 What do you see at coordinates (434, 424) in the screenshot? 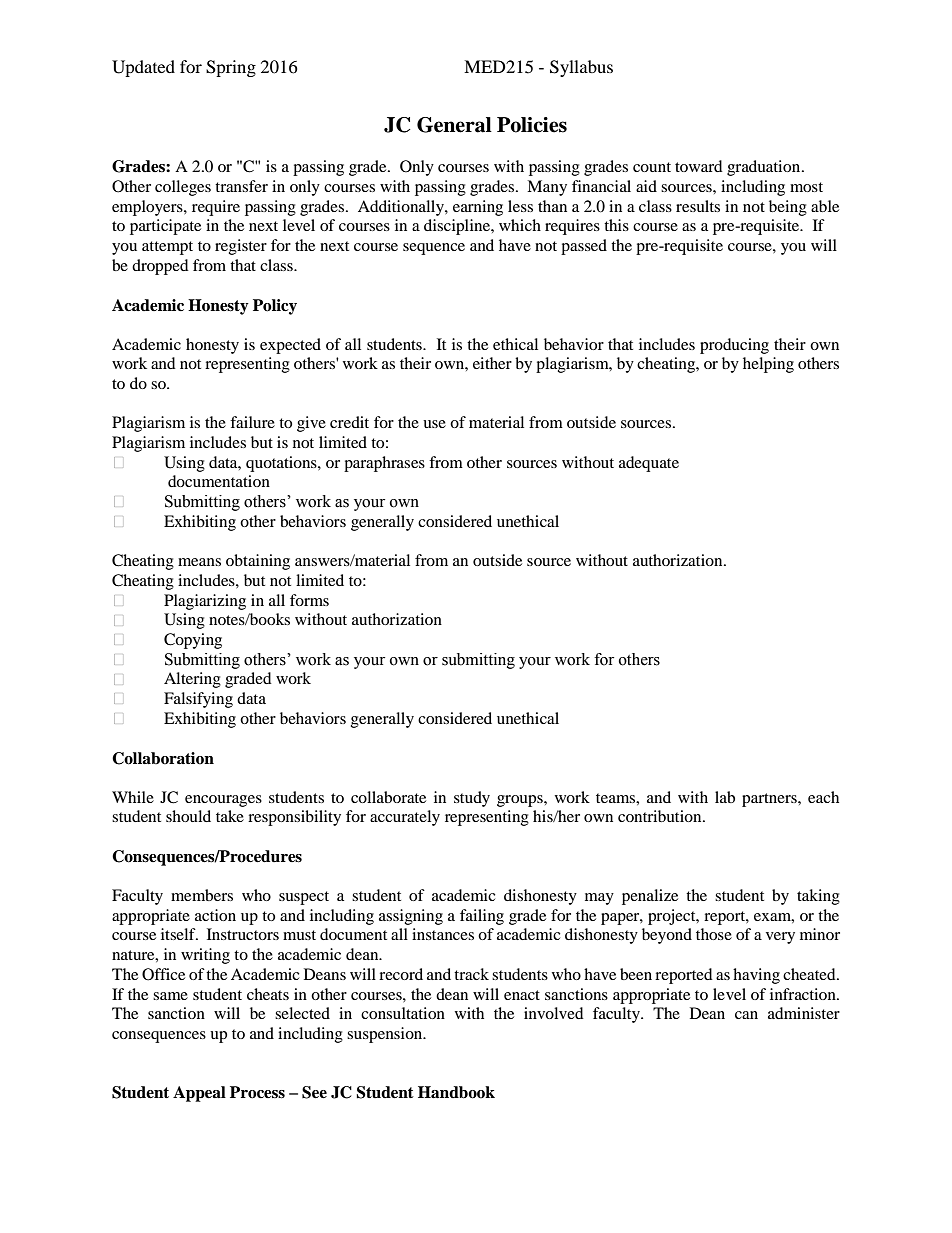
I see `use` at bounding box center [434, 424].
